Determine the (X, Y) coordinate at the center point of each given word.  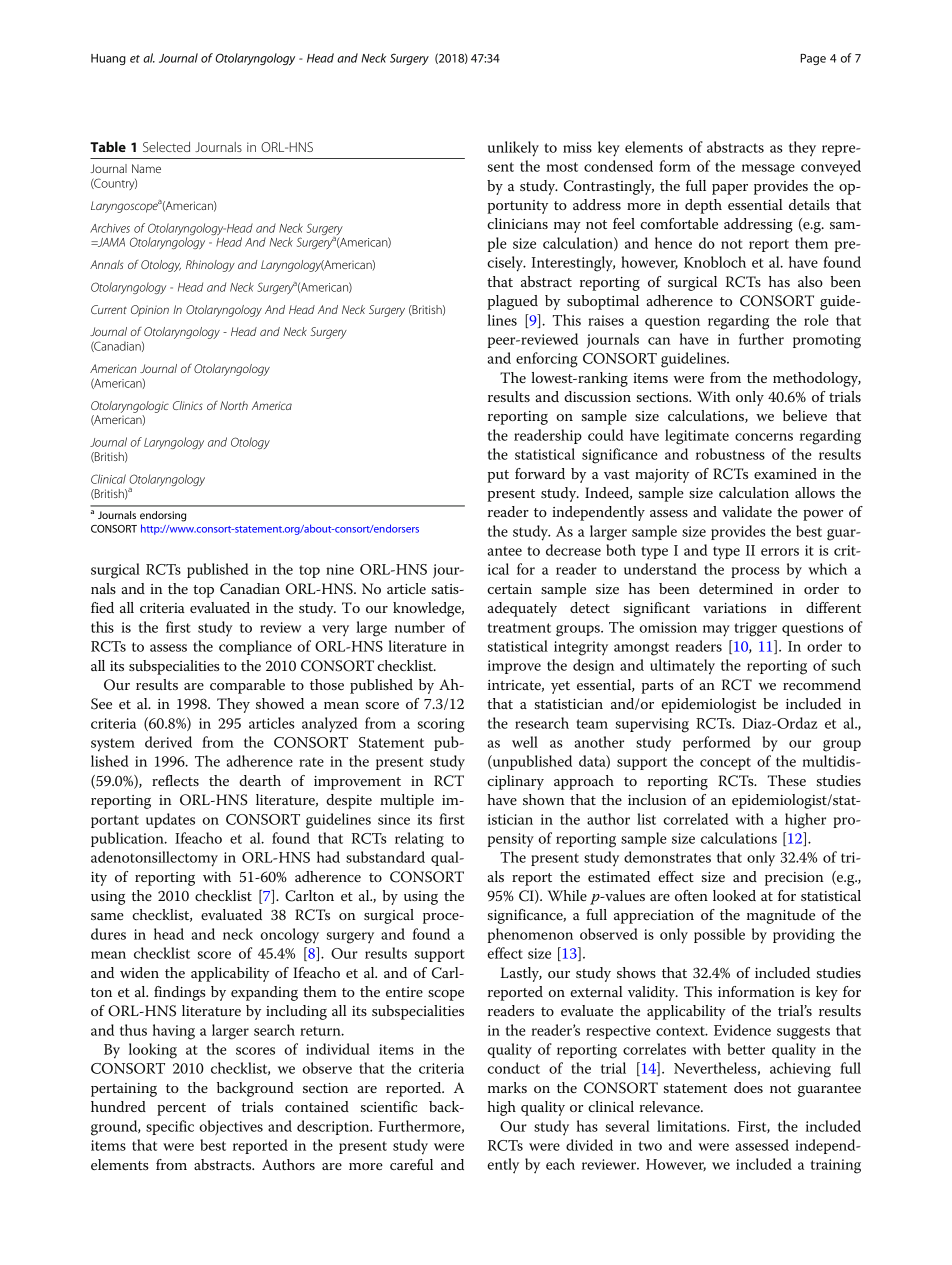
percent (181, 1109)
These (787, 780)
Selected (166, 147)
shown (544, 799)
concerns (764, 437)
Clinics (188, 405)
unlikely (513, 149)
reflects (175, 780)
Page (813, 59)
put (498, 476)
